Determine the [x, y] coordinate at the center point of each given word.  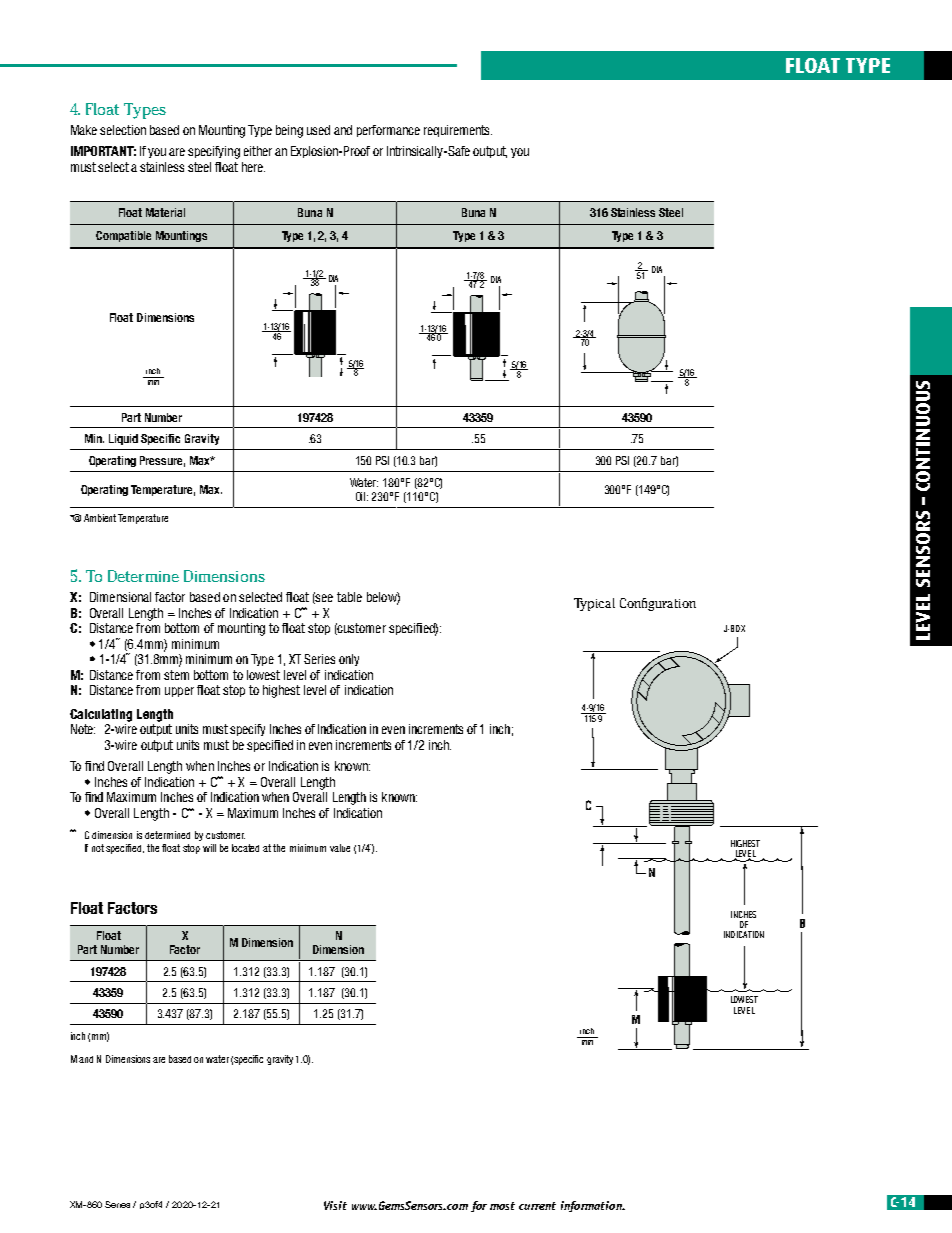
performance [388, 131]
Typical [594, 604]
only [349, 660]
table [349, 597]
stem [176, 675]
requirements [458, 131]
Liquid [123, 439]
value [340, 848]
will [209, 848]
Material [165, 212]
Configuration [658, 604]
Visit [335, 1205]
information [592, 1206]
